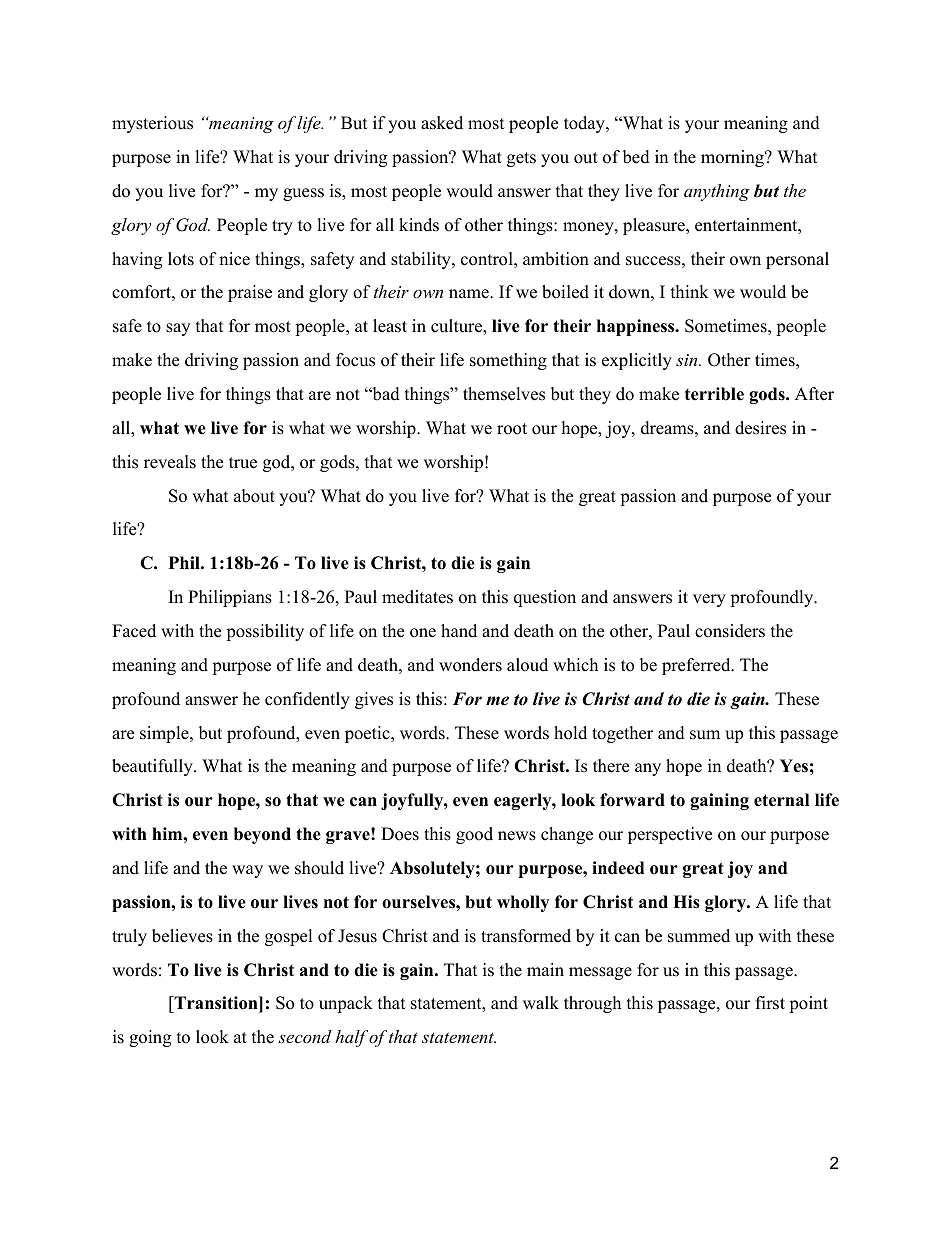  Describe the element at coordinates (152, 124) in the page. I see `mysterious` at that location.
